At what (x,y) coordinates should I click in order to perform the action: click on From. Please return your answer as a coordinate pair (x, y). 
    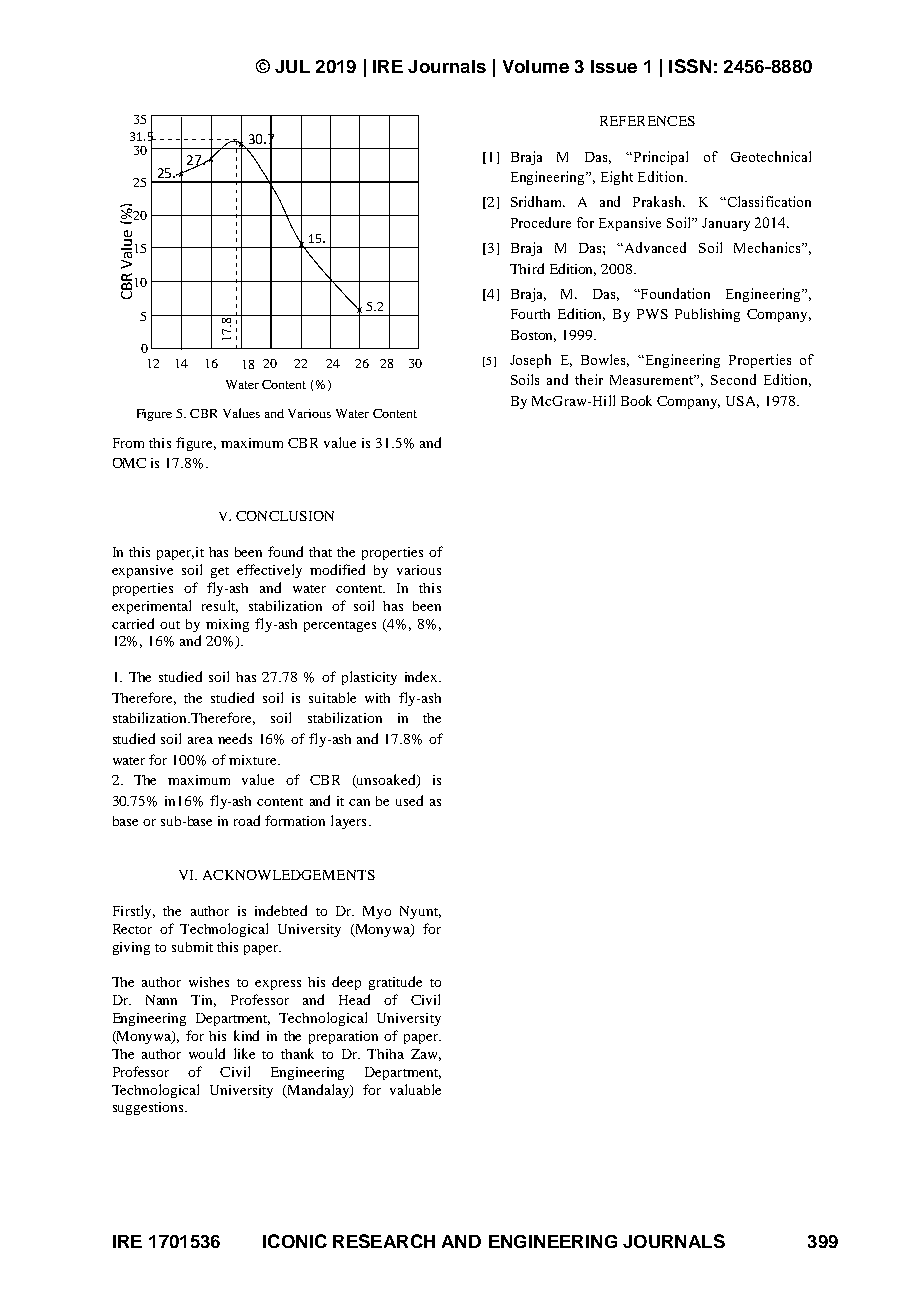
    Looking at the image, I should click on (128, 443).
